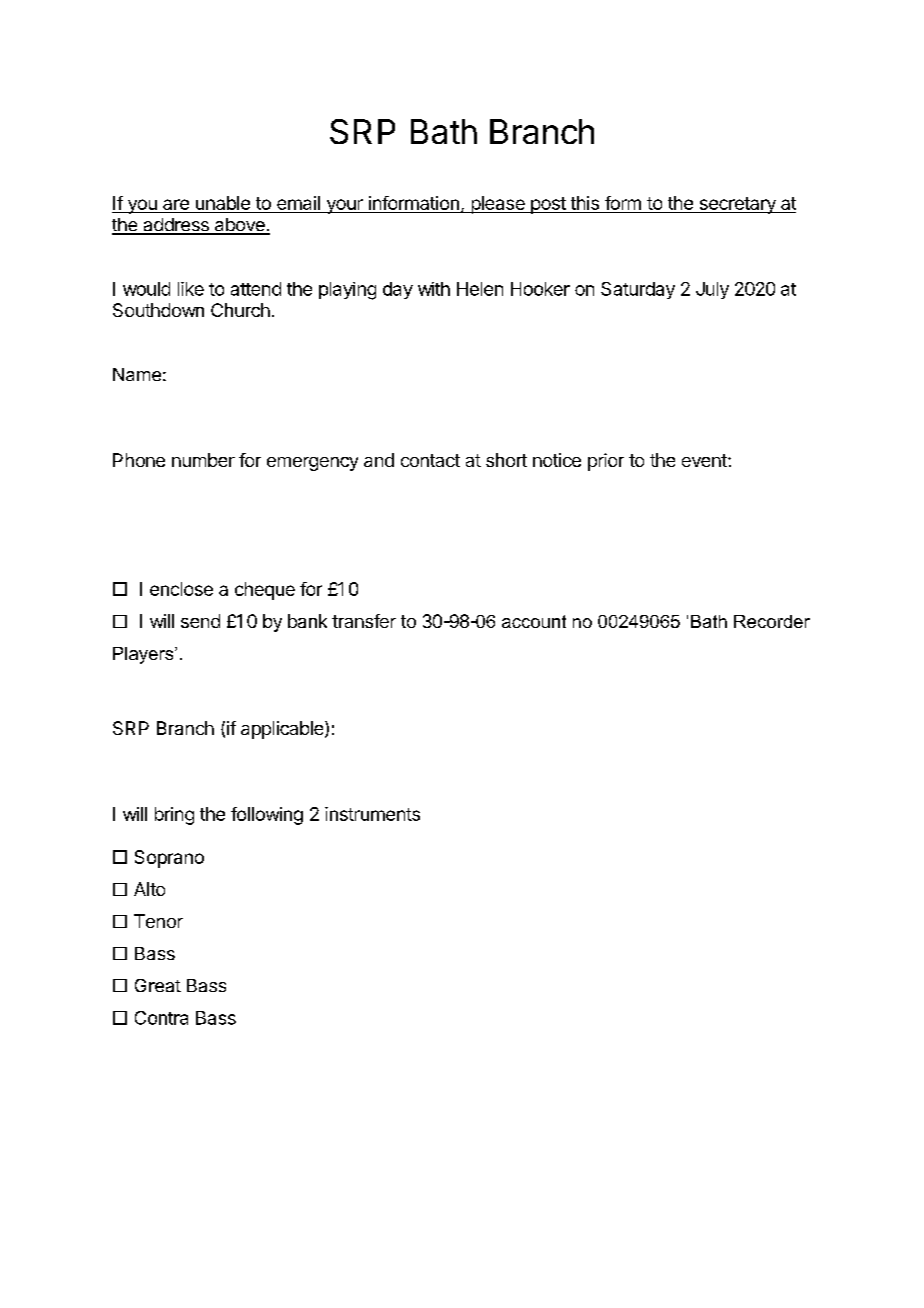 The height and width of the document is (1308, 924). I want to click on instruments, so click(372, 814).
